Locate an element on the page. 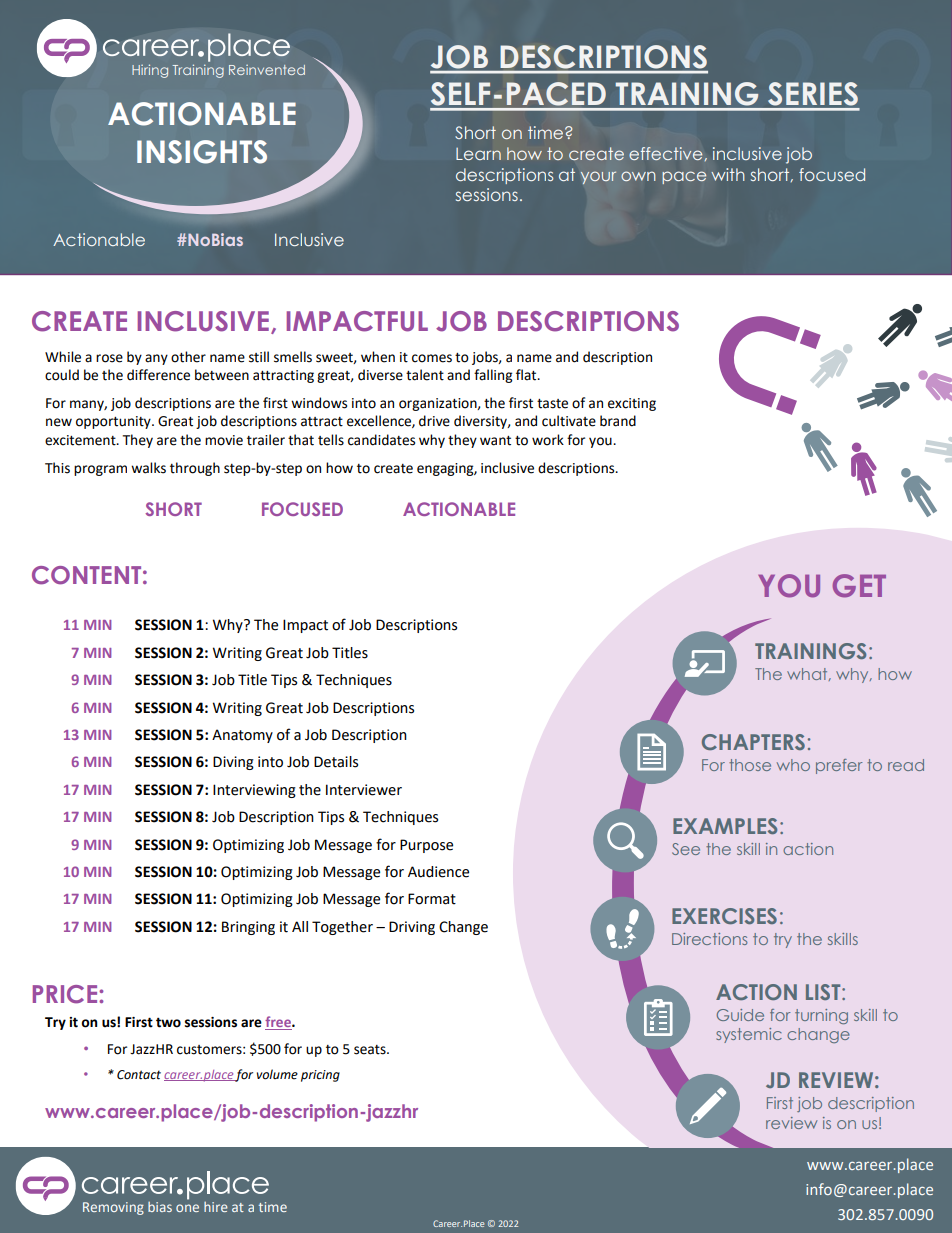 The width and height of the document is (952, 1233). exciting is located at coordinates (632, 404).
